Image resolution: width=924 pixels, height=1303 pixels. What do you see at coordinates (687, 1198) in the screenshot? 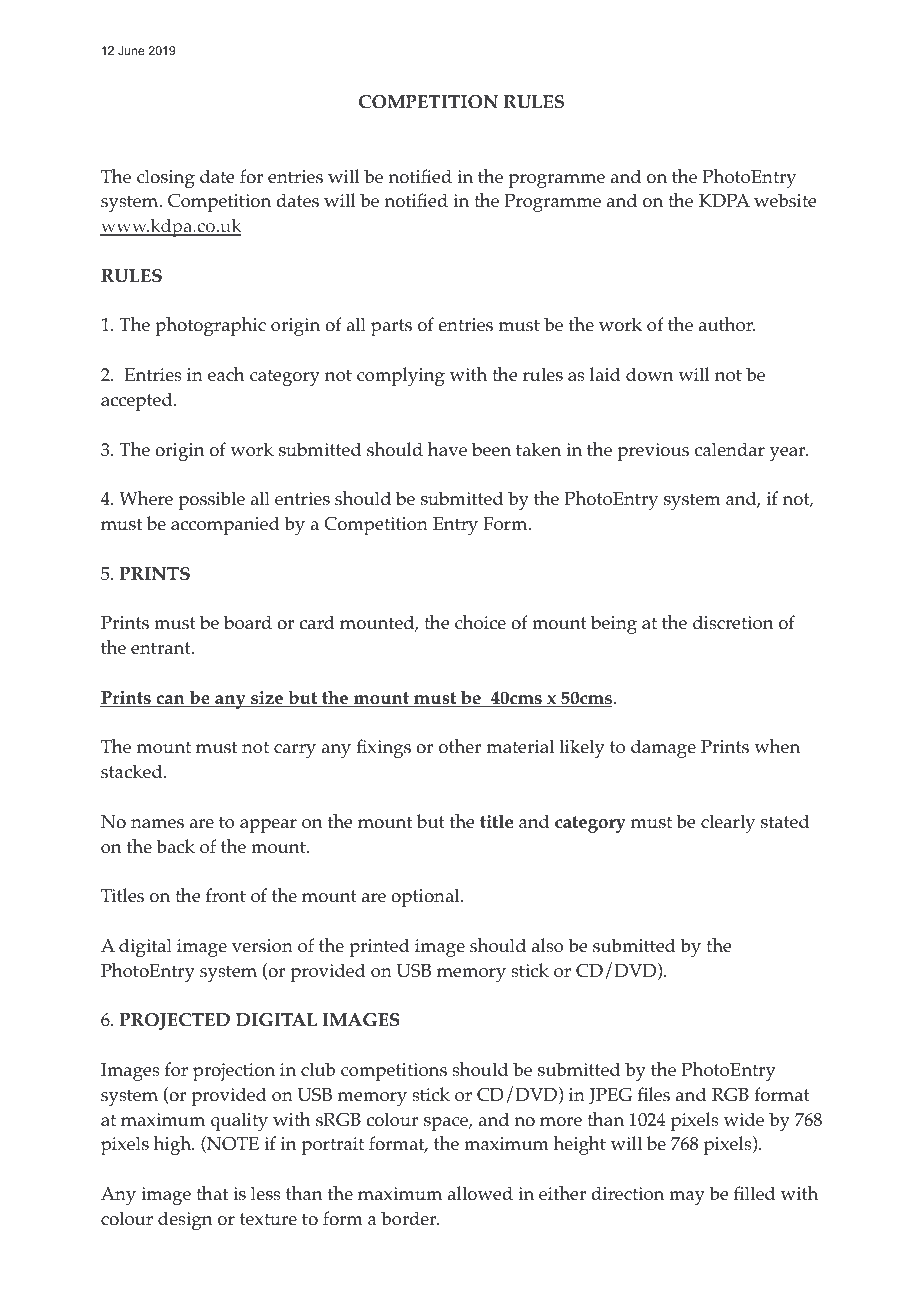
I see `may` at bounding box center [687, 1198].
